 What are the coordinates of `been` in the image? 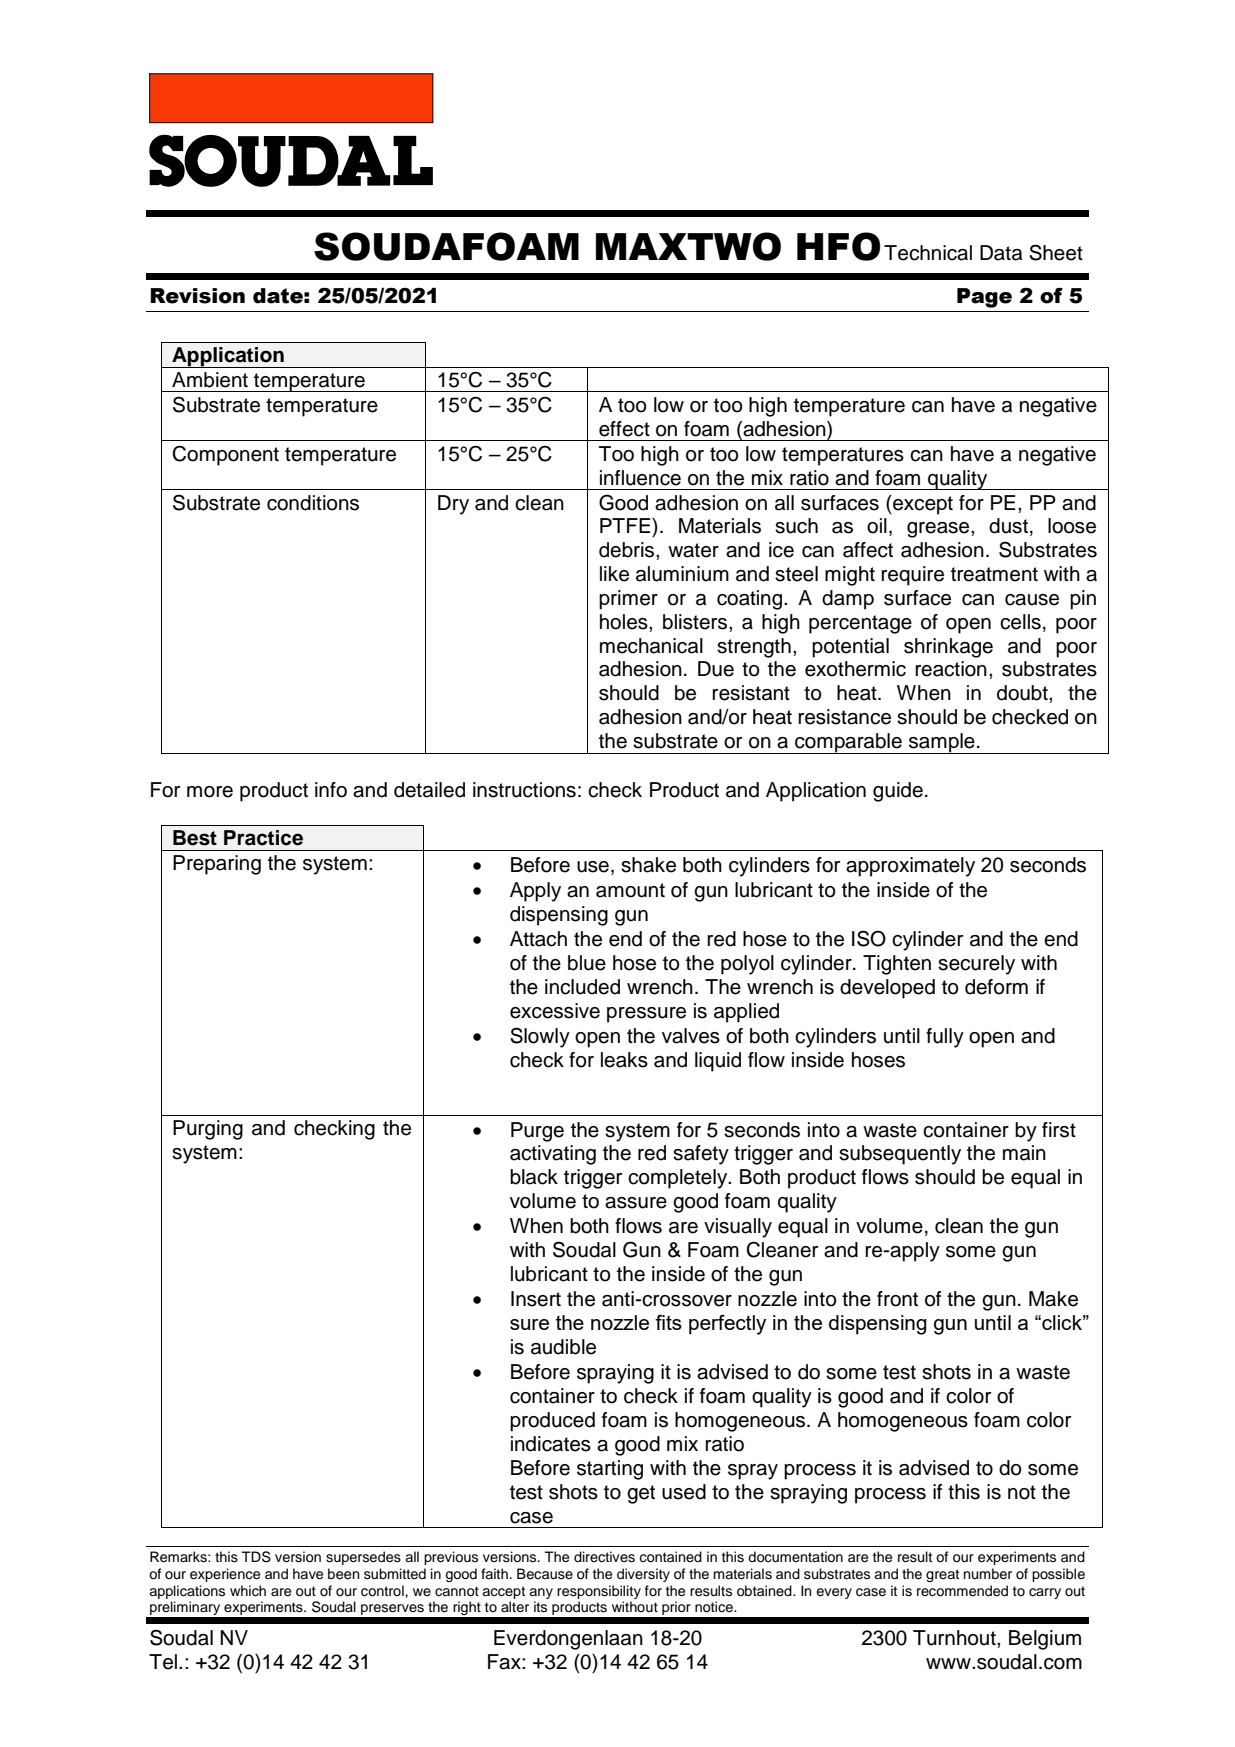 It's located at (344, 1574).
